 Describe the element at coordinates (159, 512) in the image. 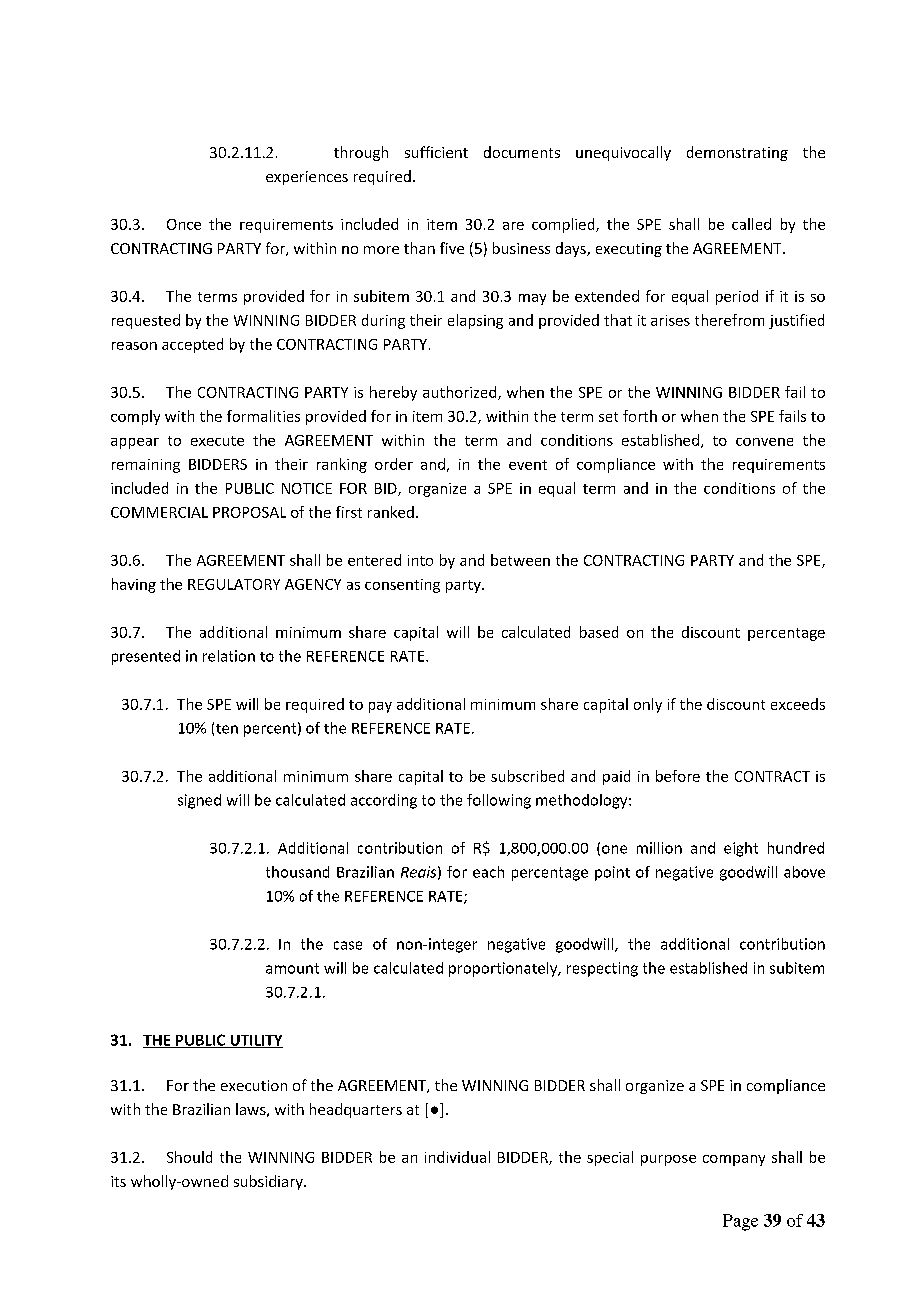

I see `COMMERCIAL` at that location.
